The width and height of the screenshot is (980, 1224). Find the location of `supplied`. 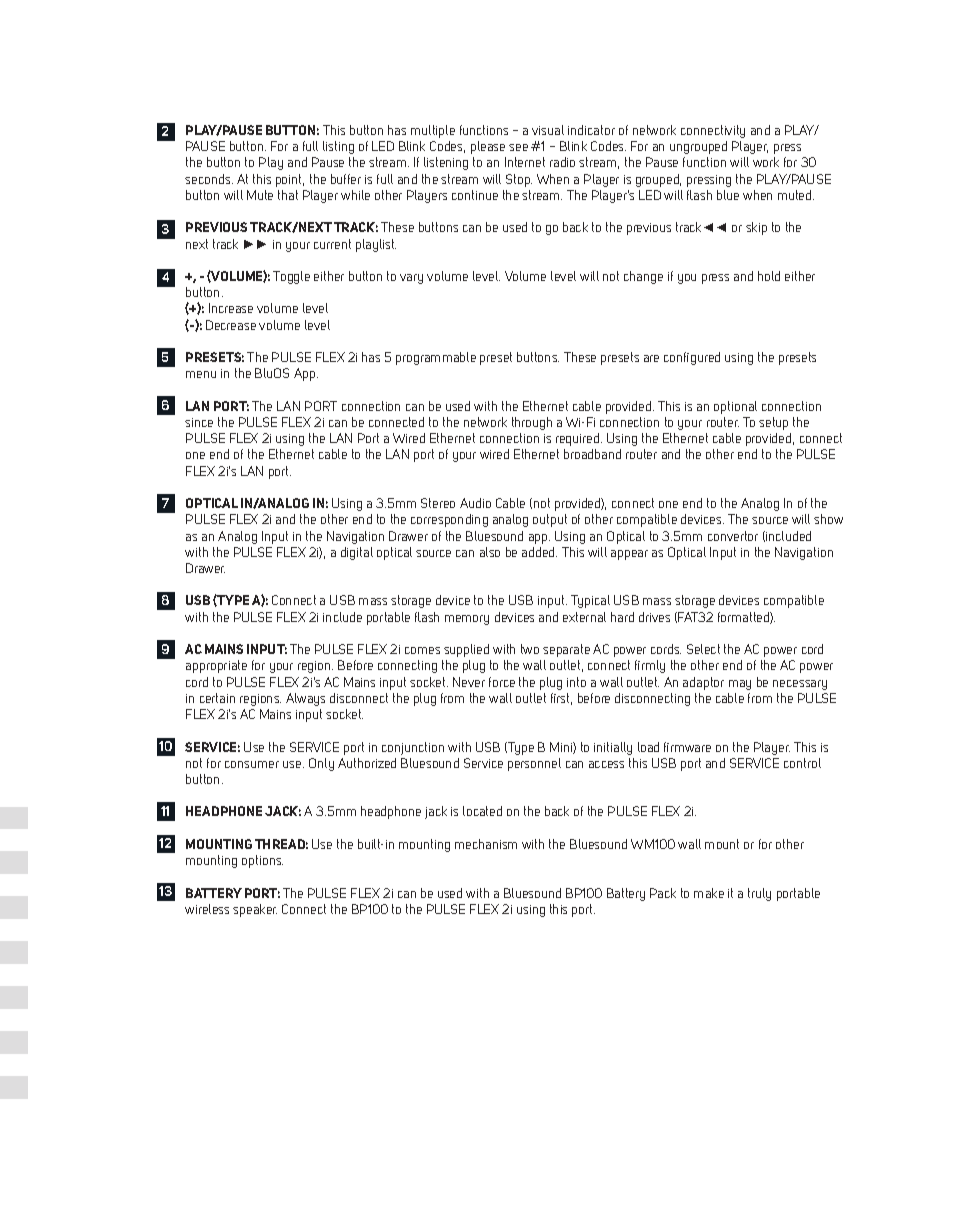

supplied is located at coordinates (466, 650).
